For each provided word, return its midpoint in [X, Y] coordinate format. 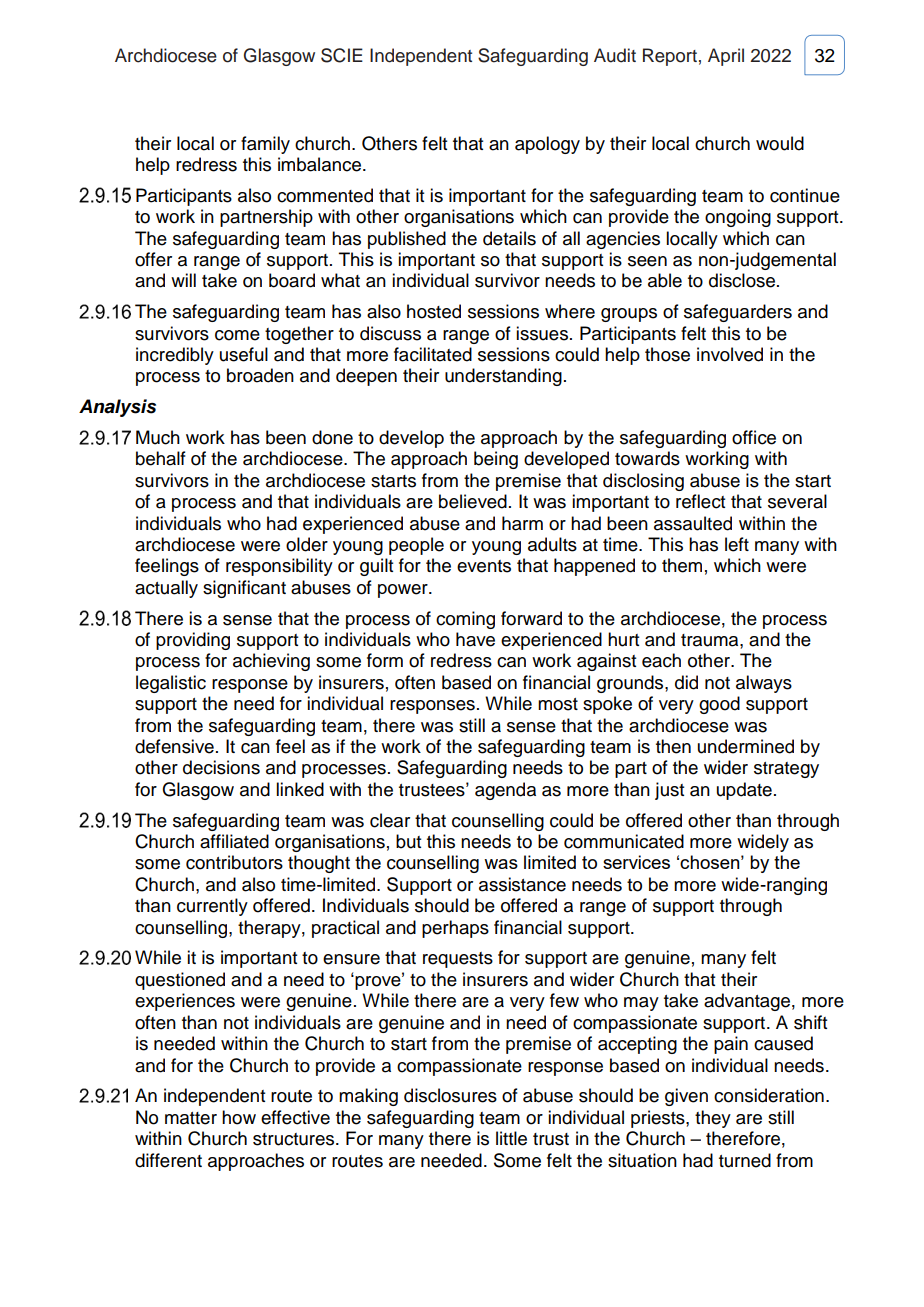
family [265, 145]
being [496, 460]
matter [191, 1118]
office [754, 437]
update [744, 791]
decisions [221, 767]
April [726, 57]
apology [547, 145]
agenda [505, 791]
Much [158, 437]
